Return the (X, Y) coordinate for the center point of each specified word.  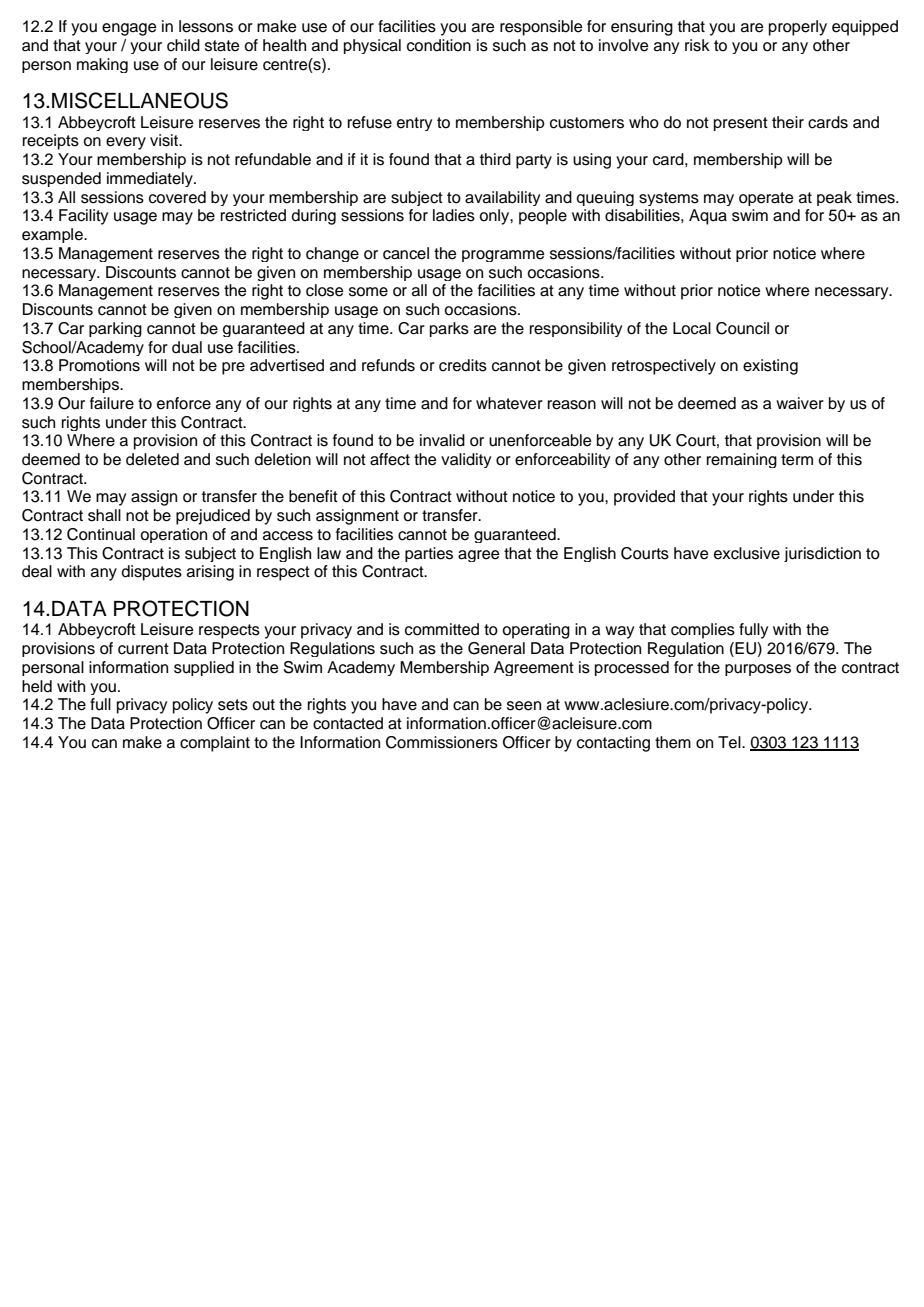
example (53, 235)
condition (439, 45)
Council (742, 328)
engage (129, 29)
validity (466, 460)
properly (798, 28)
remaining (742, 460)
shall (104, 515)
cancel (406, 253)
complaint (215, 744)
